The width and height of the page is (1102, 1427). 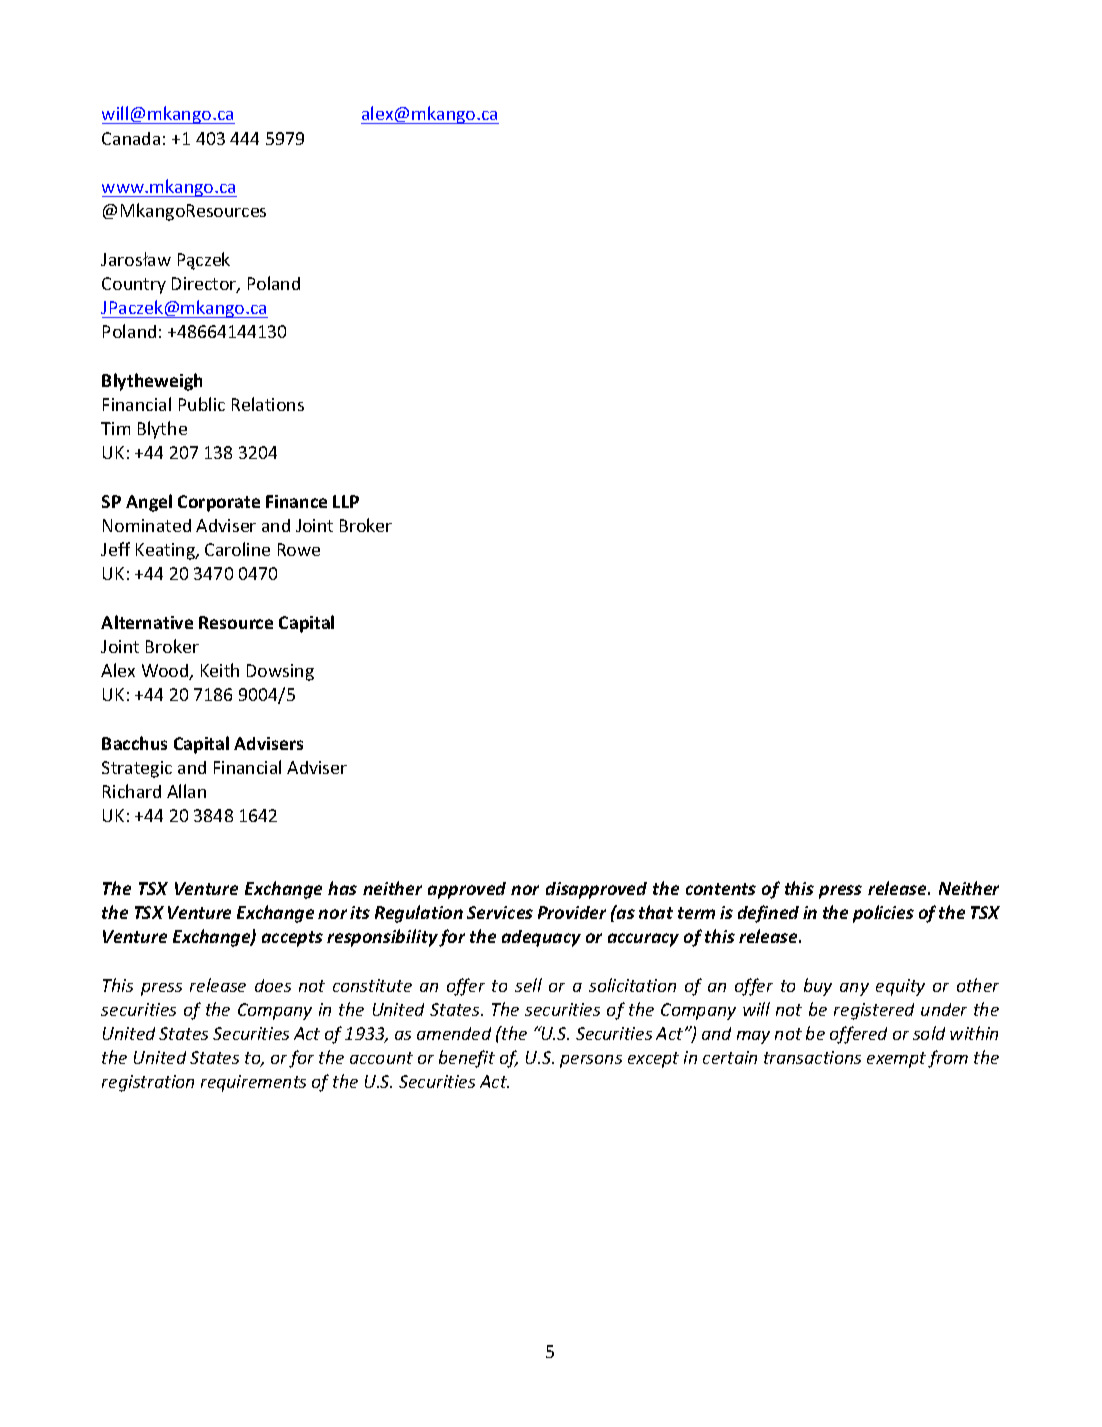 What do you see at coordinates (572, 912) in the page?
I see `Provider` at bounding box center [572, 912].
